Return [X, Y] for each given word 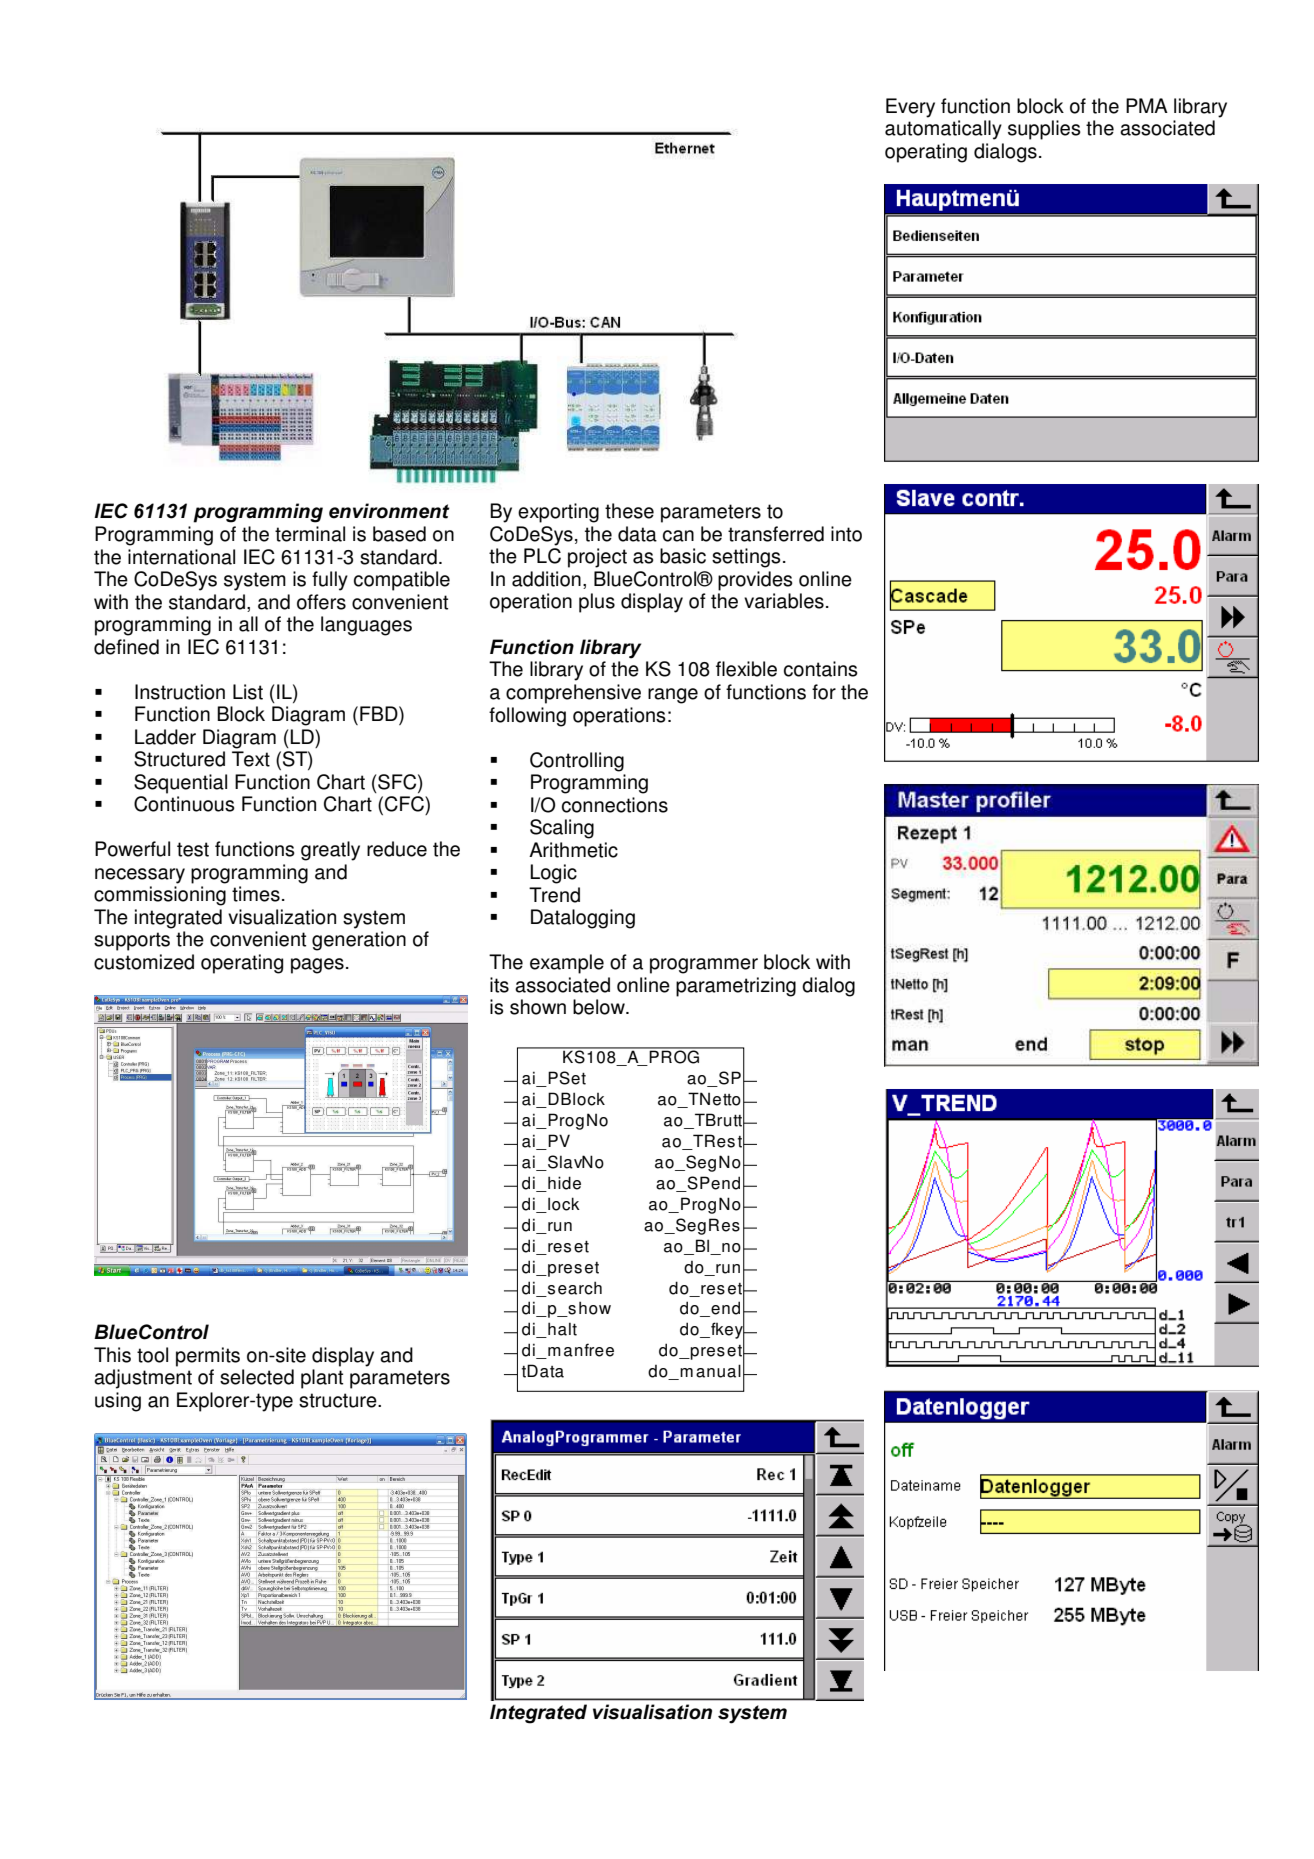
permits [208, 1357]
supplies [1044, 130]
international [181, 557]
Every [910, 108]
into [846, 534]
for [824, 692]
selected [257, 1377]
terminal [310, 534]
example [567, 964]
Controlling [577, 762]
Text [251, 759]
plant [322, 1379]
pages [317, 966]
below [600, 1007]
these [629, 511]
